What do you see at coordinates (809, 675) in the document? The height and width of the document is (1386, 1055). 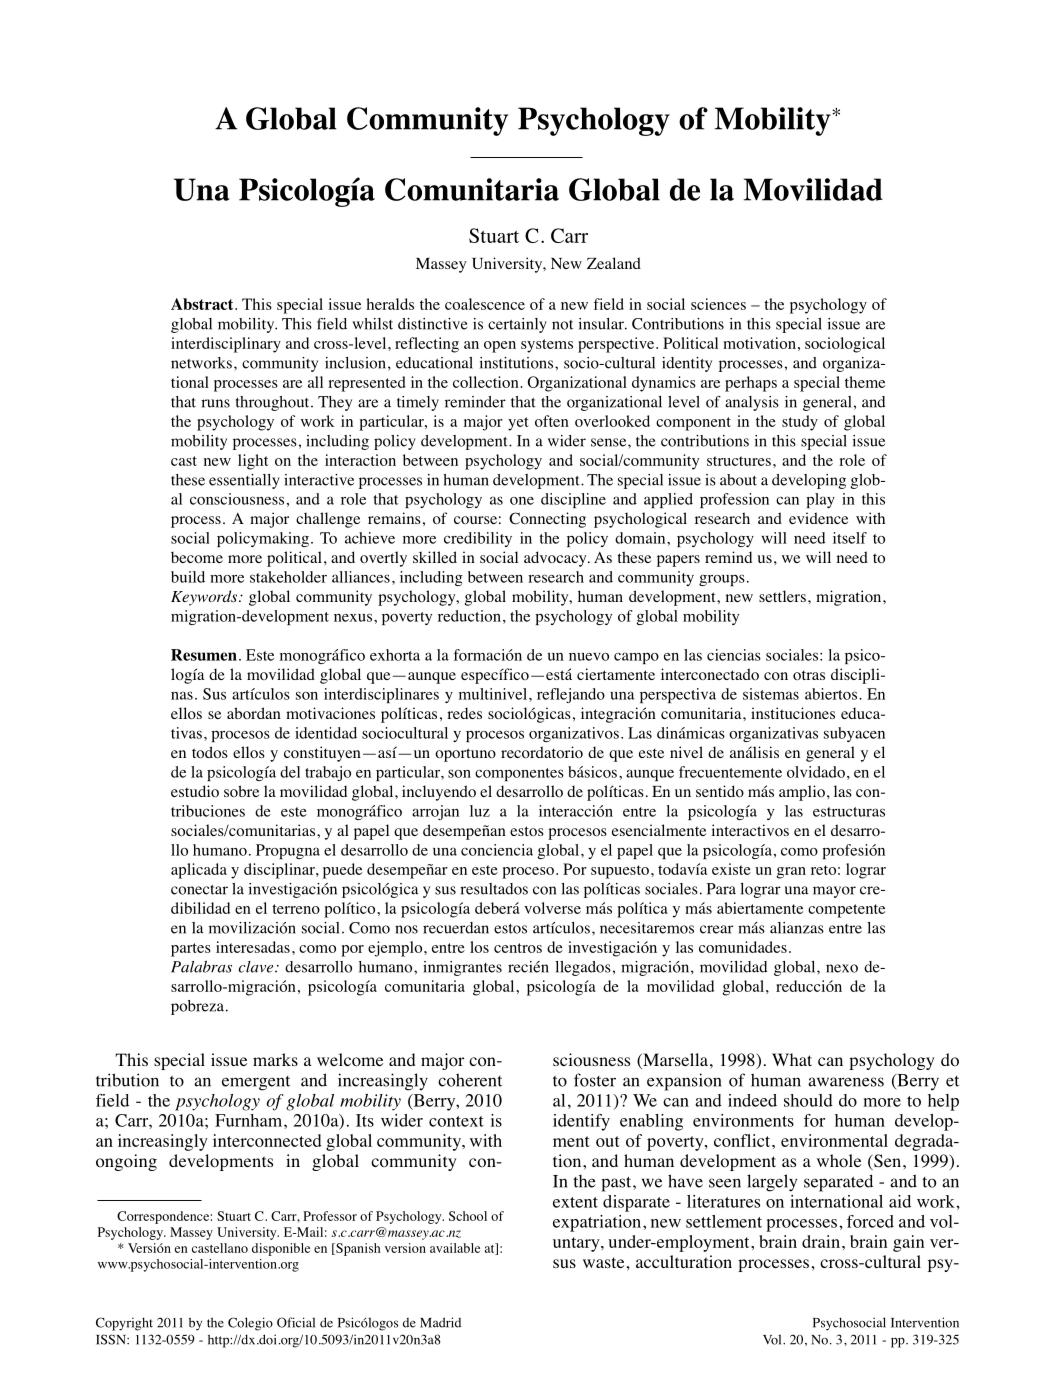 I see `otras` at bounding box center [809, 675].
